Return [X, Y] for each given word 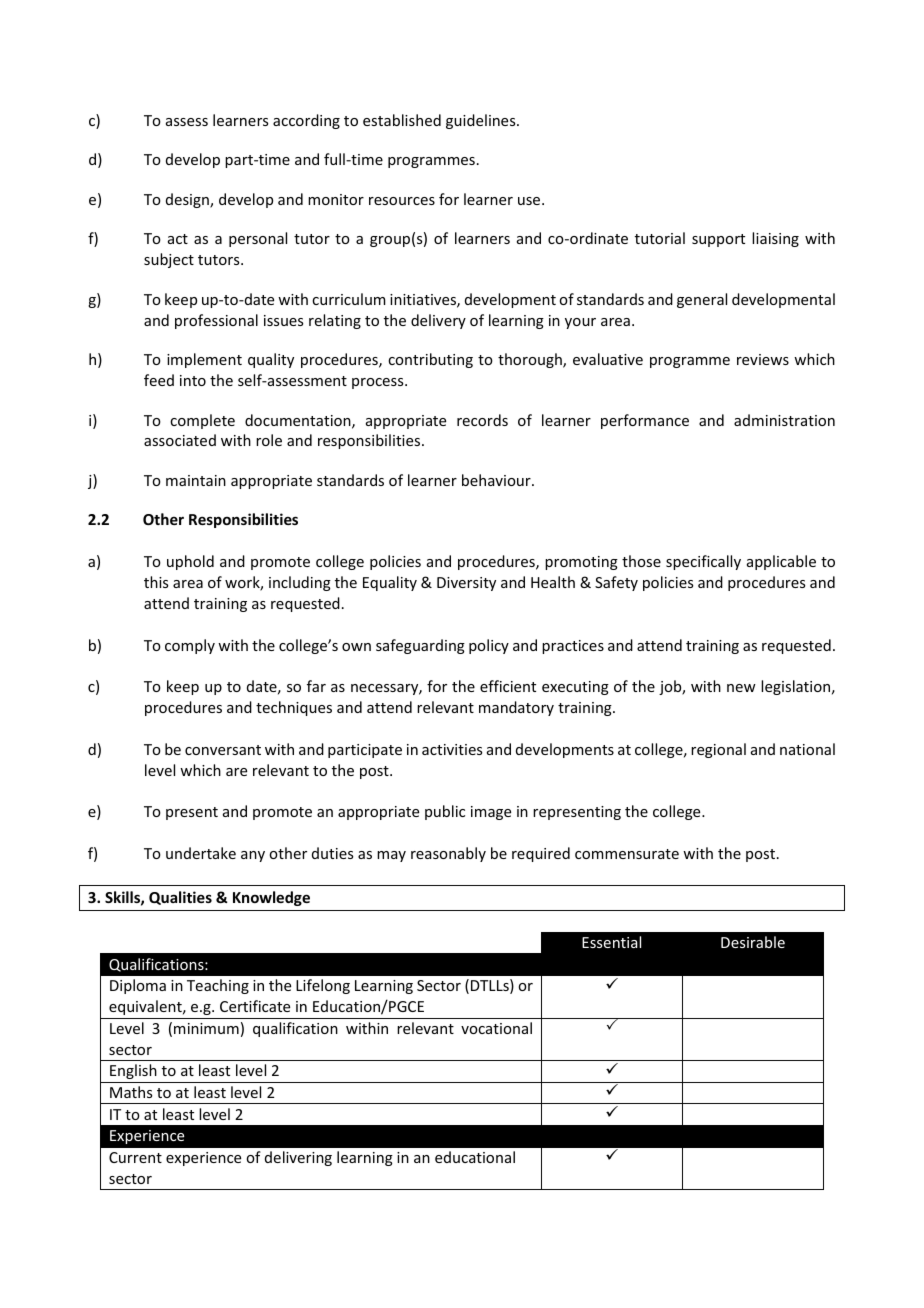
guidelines [482, 121]
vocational [496, 1028]
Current [135, 1157]
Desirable [753, 942]
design [188, 200]
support [718, 240]
